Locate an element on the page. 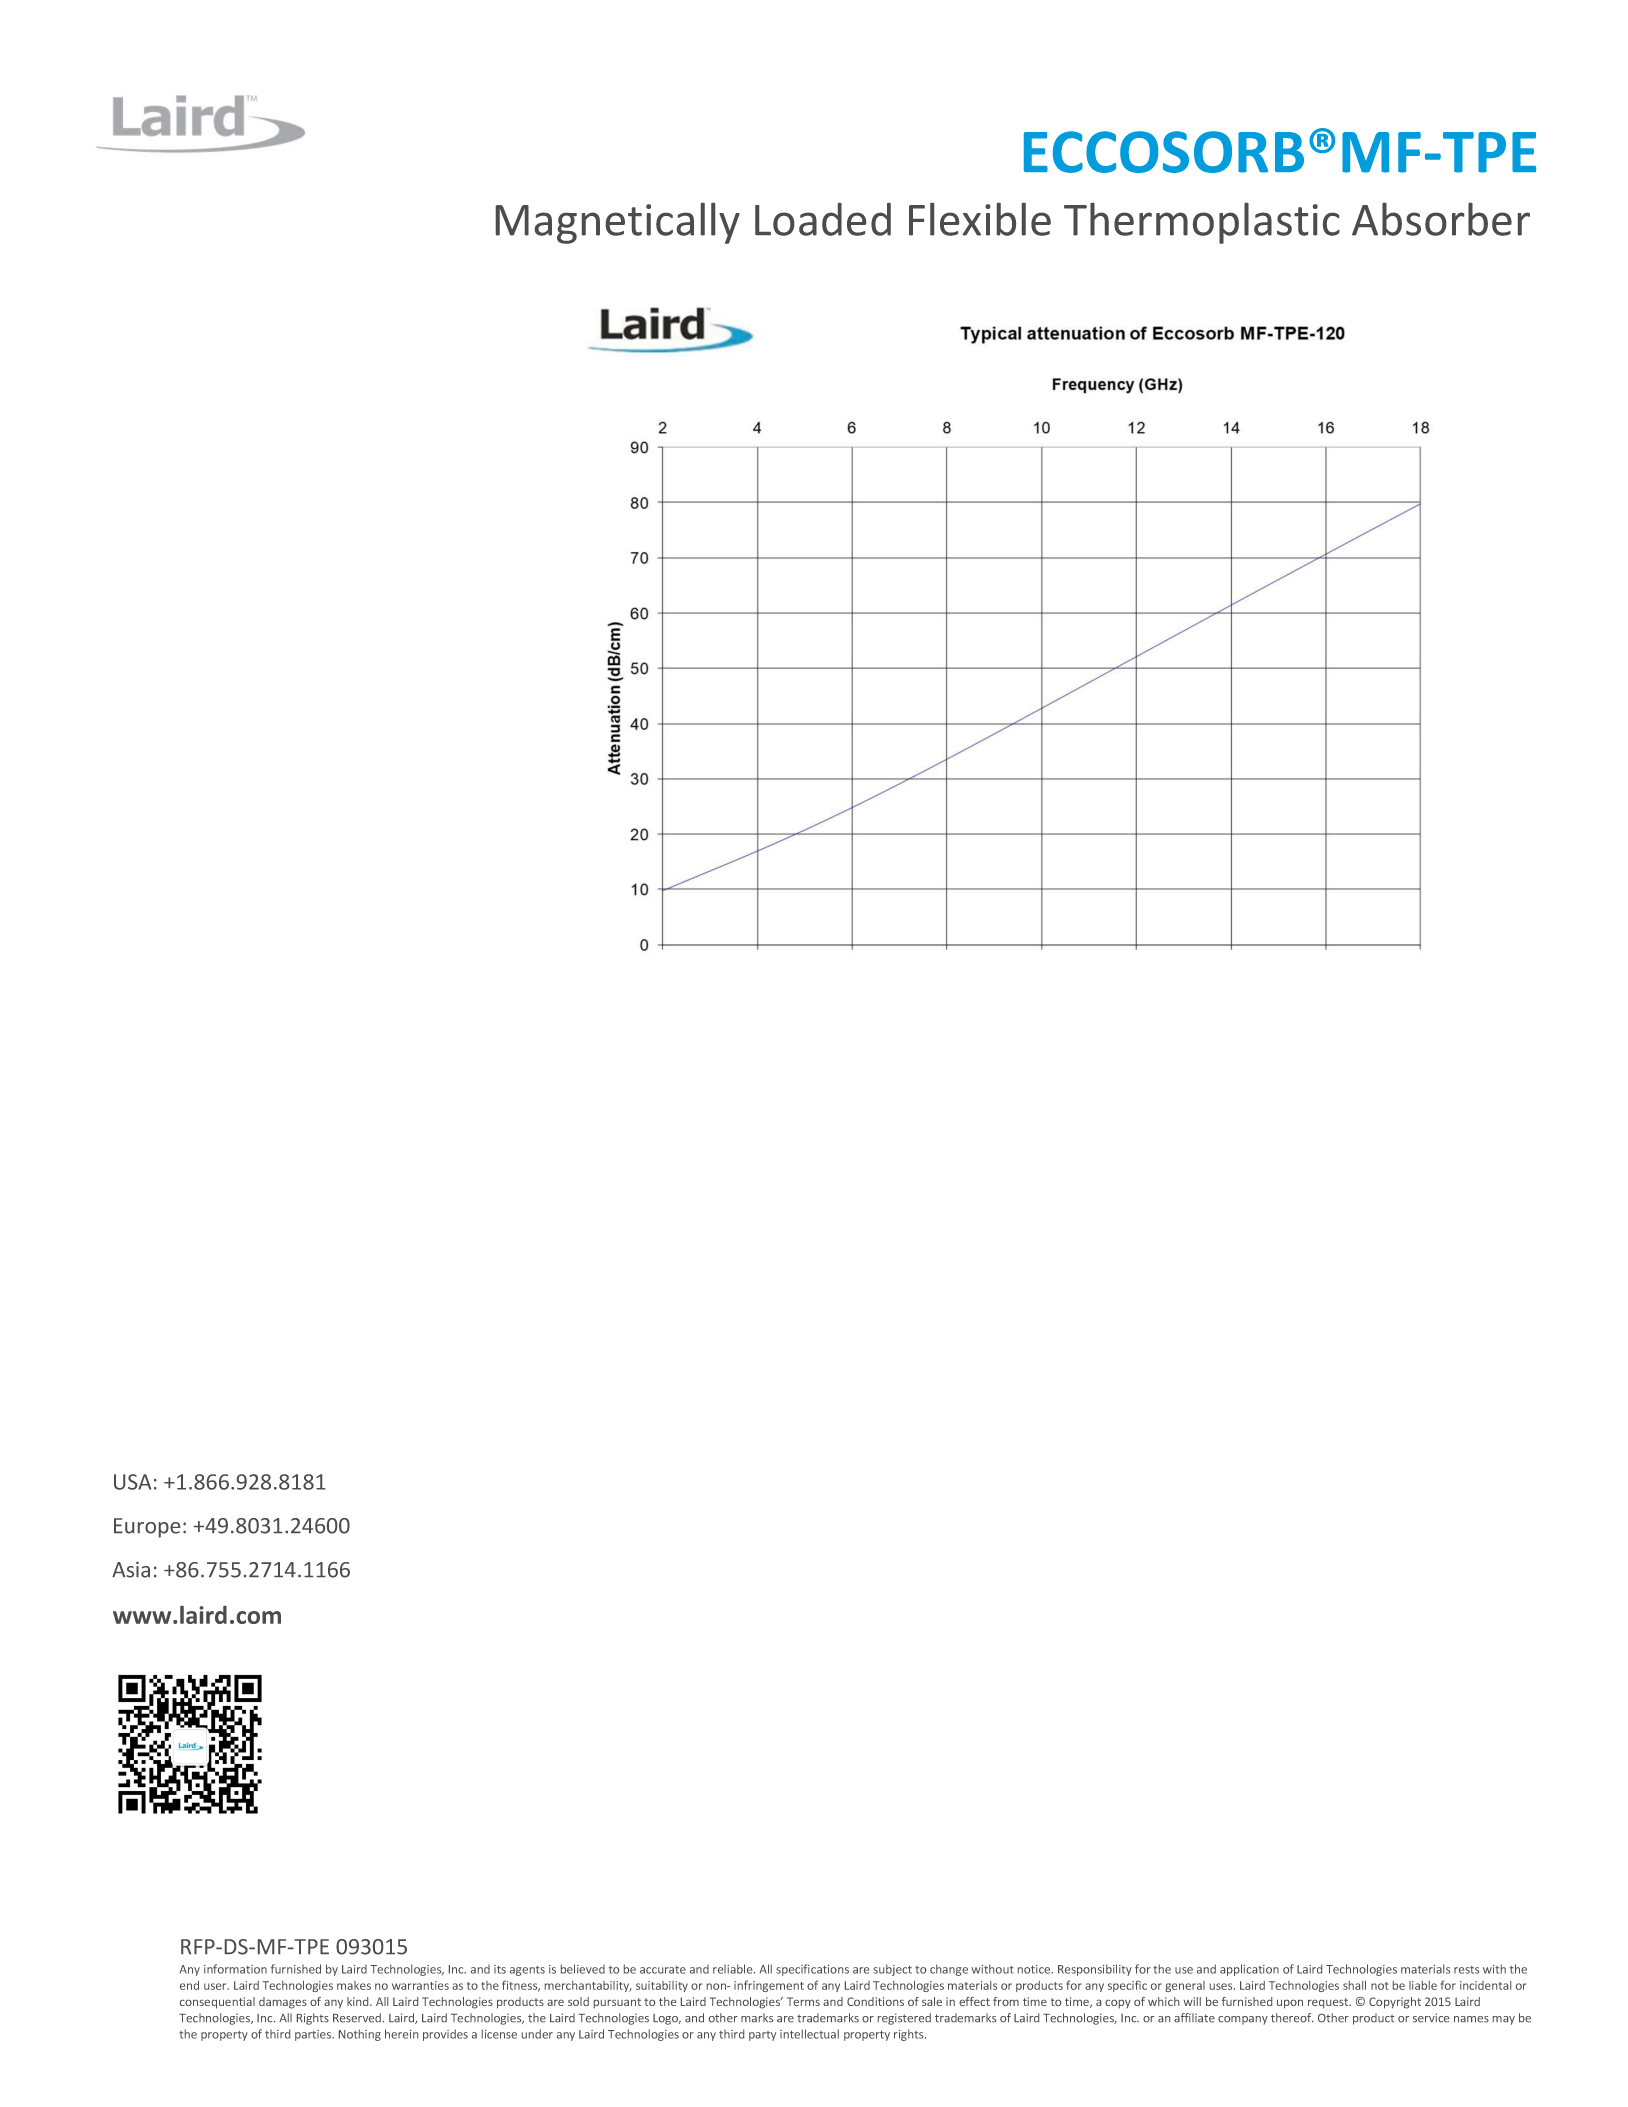 The image size is (1628, 2107). Terms is located at coordinates (803, 2001).
